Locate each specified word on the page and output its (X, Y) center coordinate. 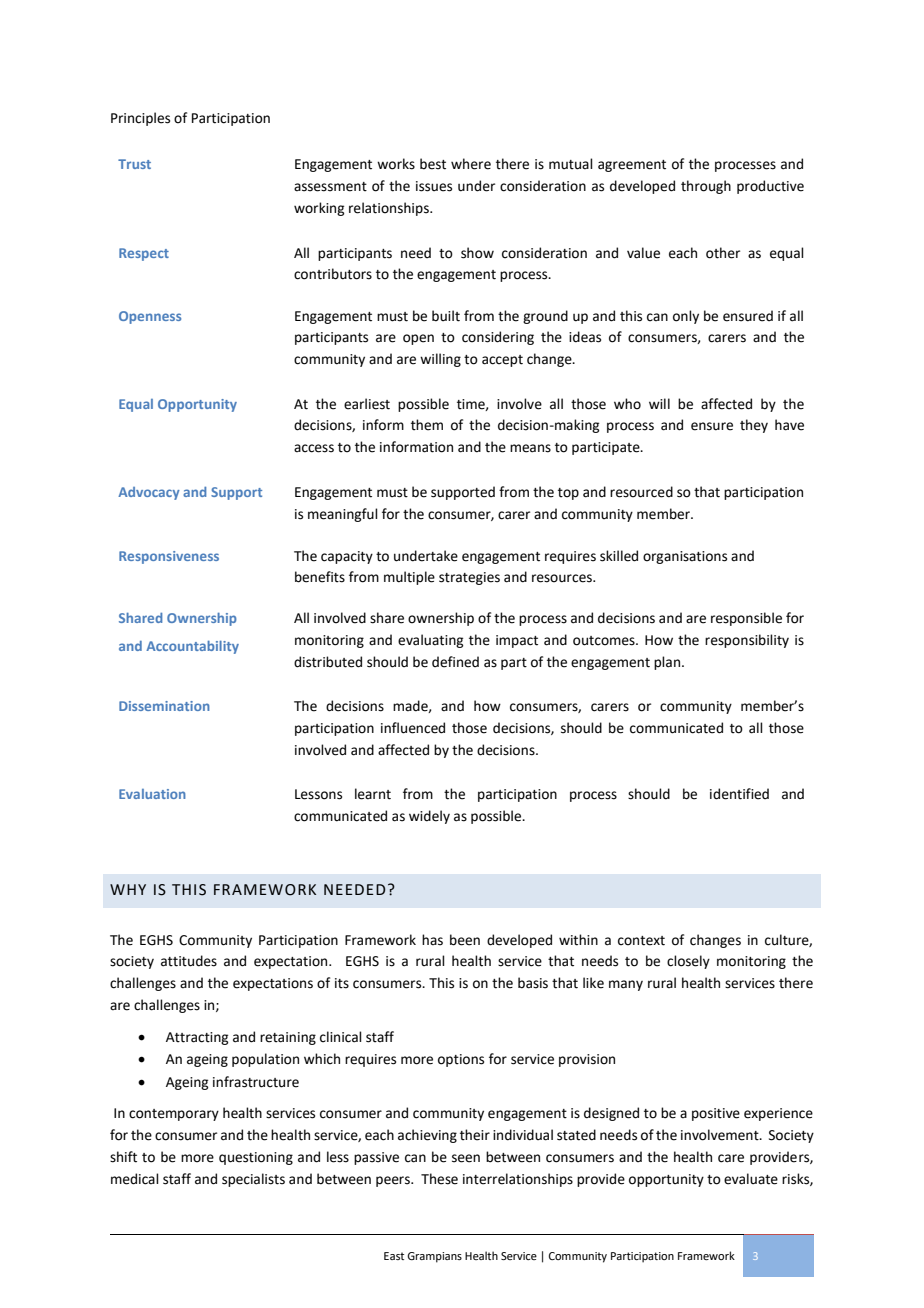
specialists (253, 1180)
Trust (134, 164)
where (471, 164)
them (427, 425)
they (754, 426)
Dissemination (164, 706)
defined (455, 662)
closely (688, 962)
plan (668, 663)
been (465, 940)
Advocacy (149, 493)
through (706, 187)
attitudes (189, 961)
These (439, 1179)
